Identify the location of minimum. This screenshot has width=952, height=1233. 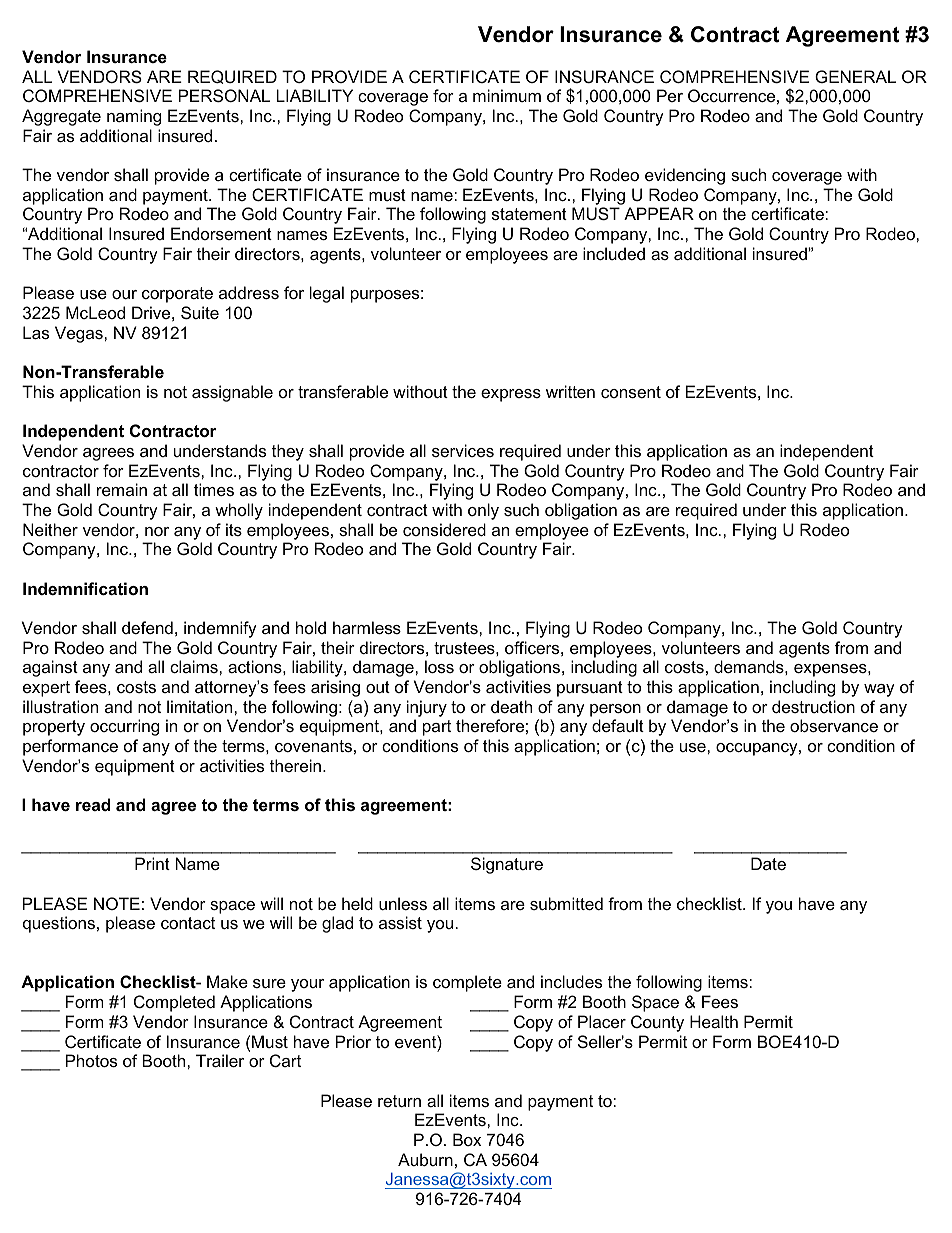
(507, 95).
